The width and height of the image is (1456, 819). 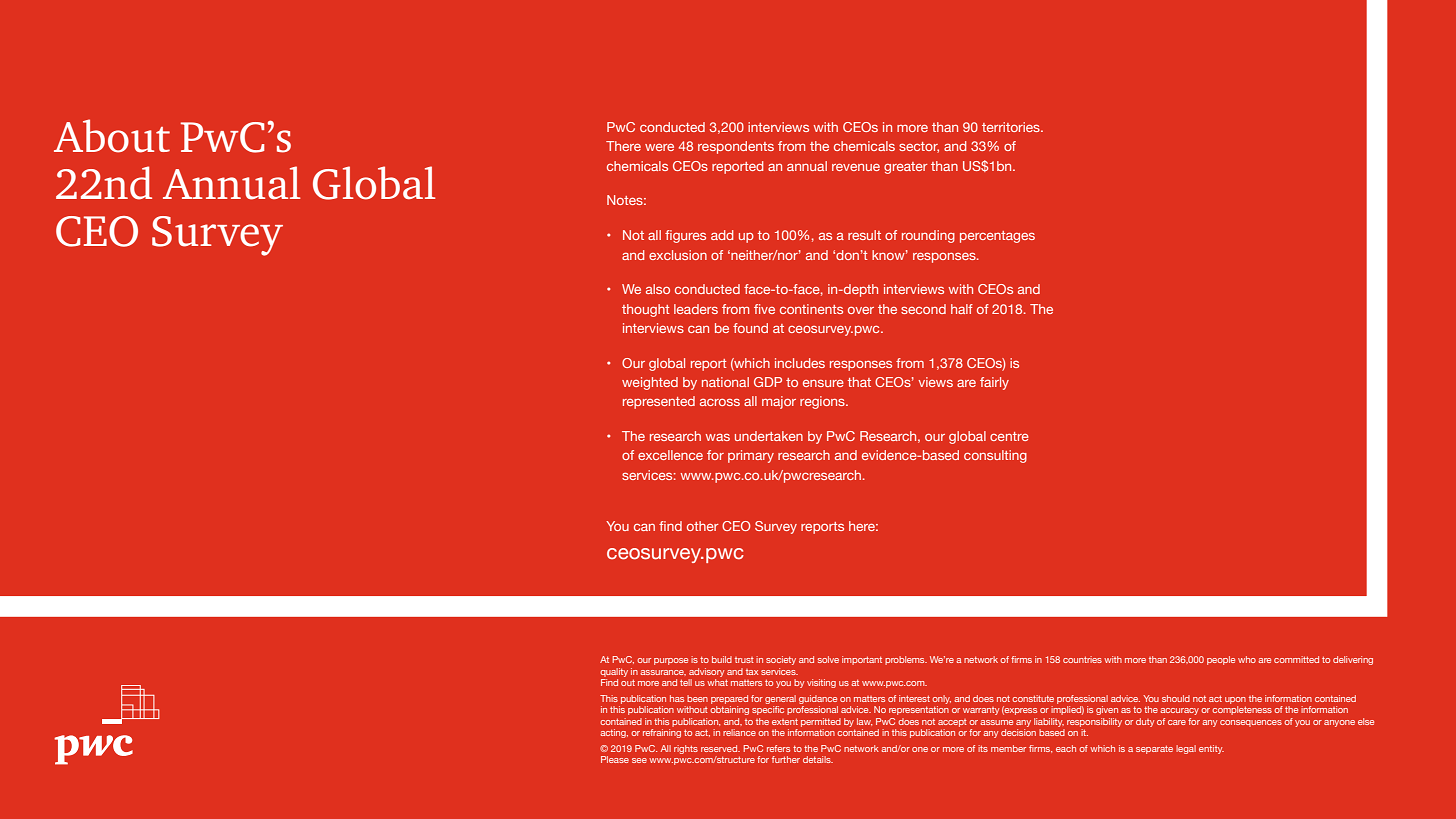 What do you see at coordinates (764, 309) in the image?
I see `five` at bounding box center [764, 309].
